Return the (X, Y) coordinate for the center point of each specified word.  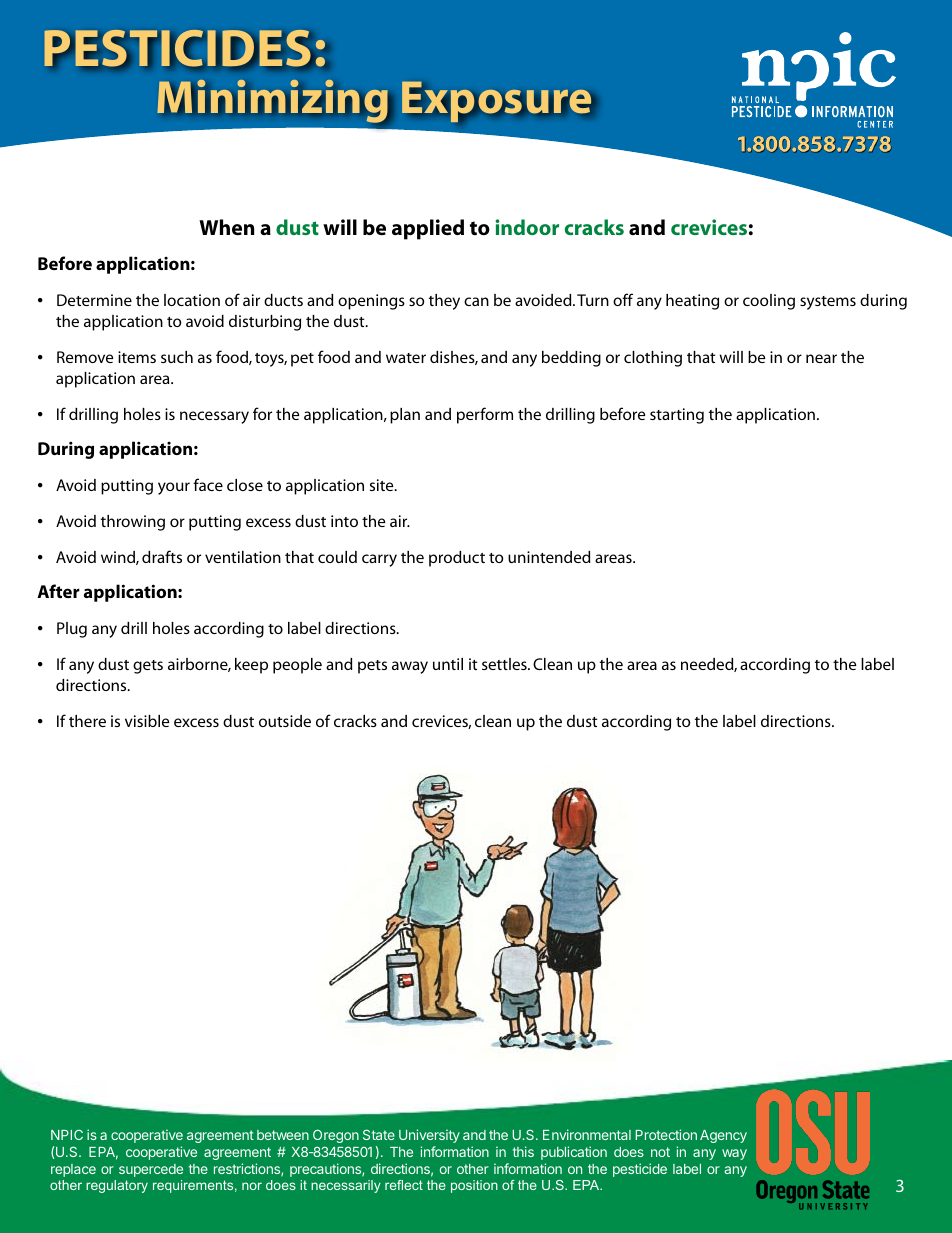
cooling (769, 302)
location (192, 300)
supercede (151, 1170)
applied (428, 229)
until (448, 664)
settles (505, 664)
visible (147, 721)
